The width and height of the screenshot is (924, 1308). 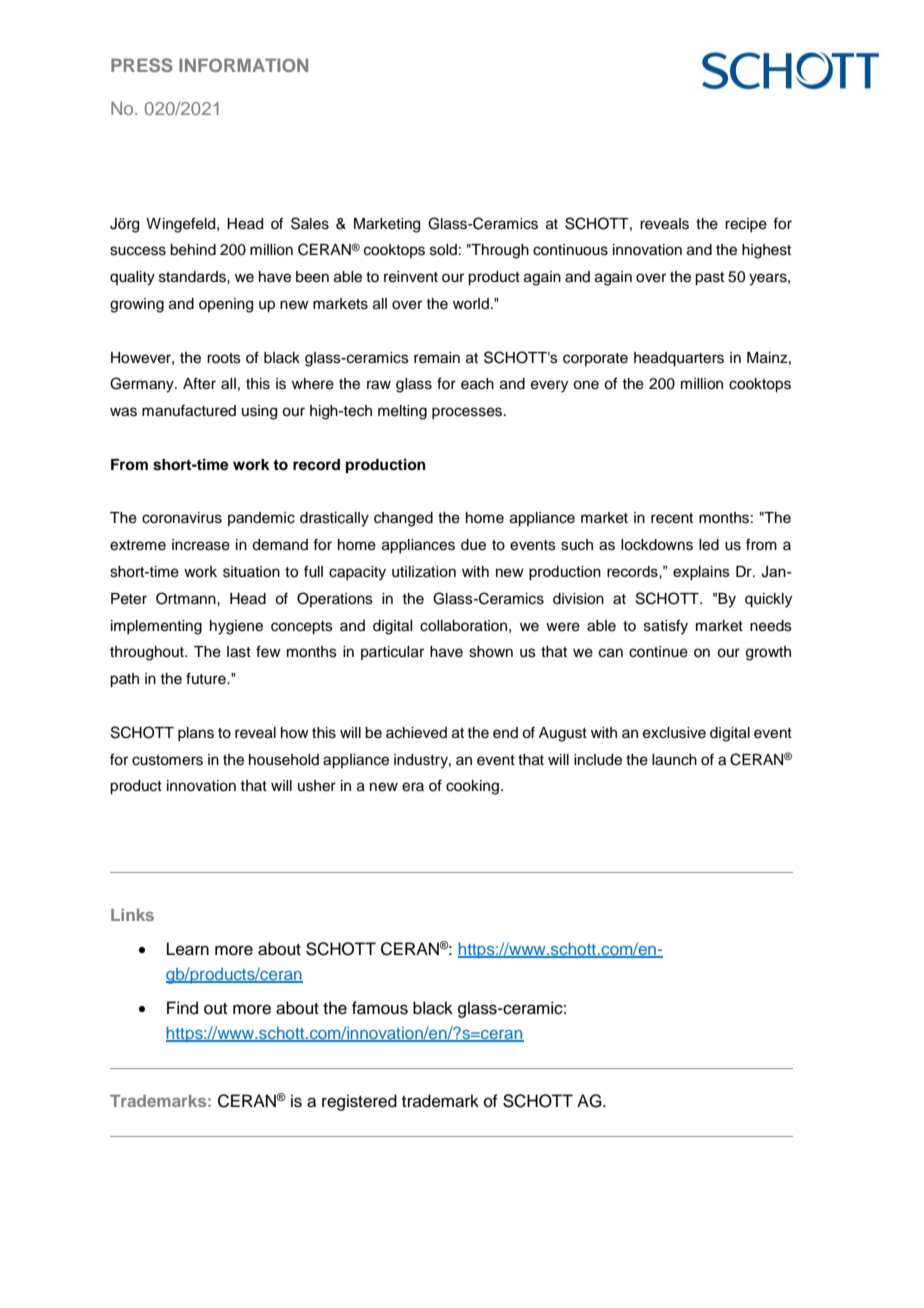 I want to click on sold, so click(x=443, y=250).
